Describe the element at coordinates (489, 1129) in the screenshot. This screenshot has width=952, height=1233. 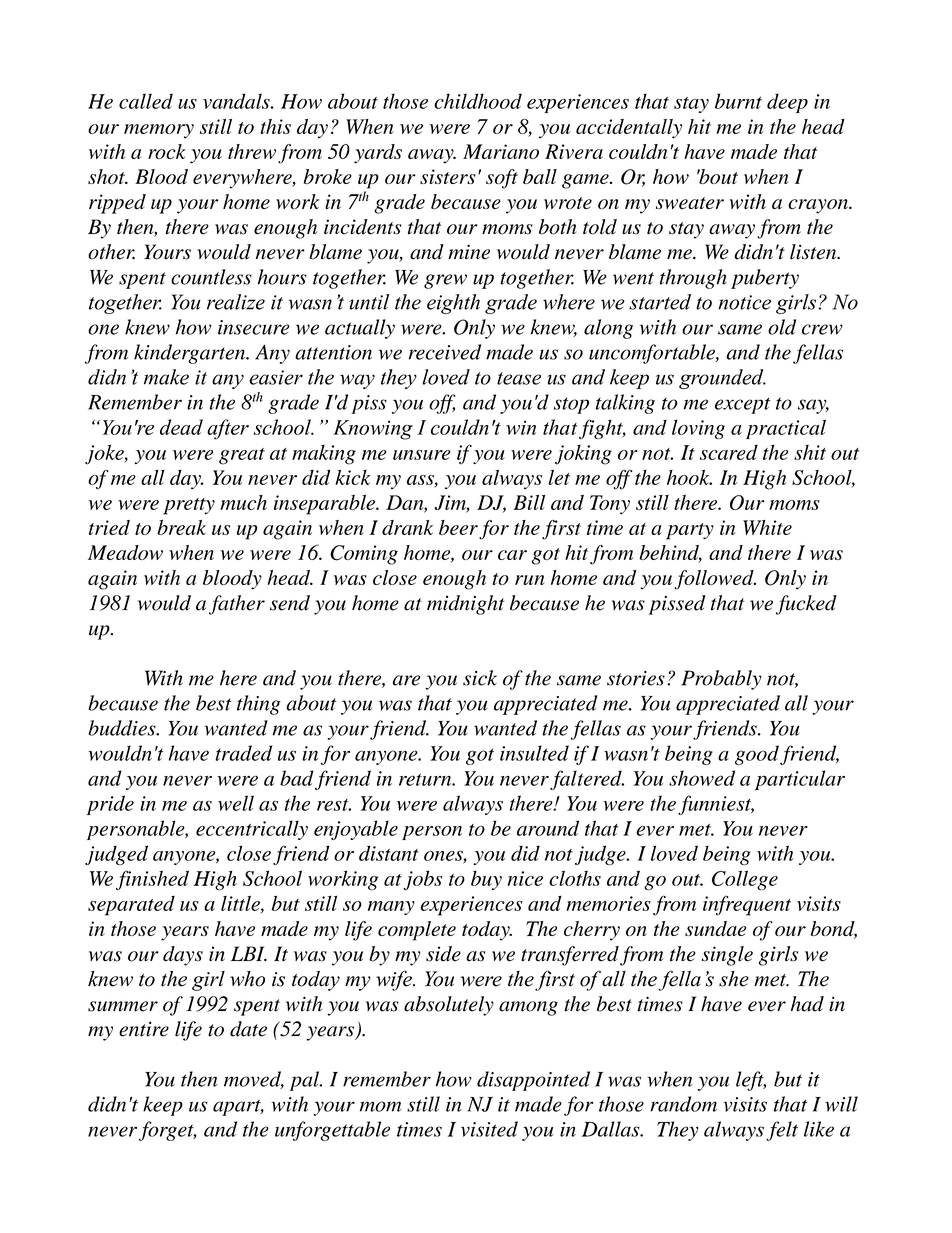
I see `visited` at that location.
